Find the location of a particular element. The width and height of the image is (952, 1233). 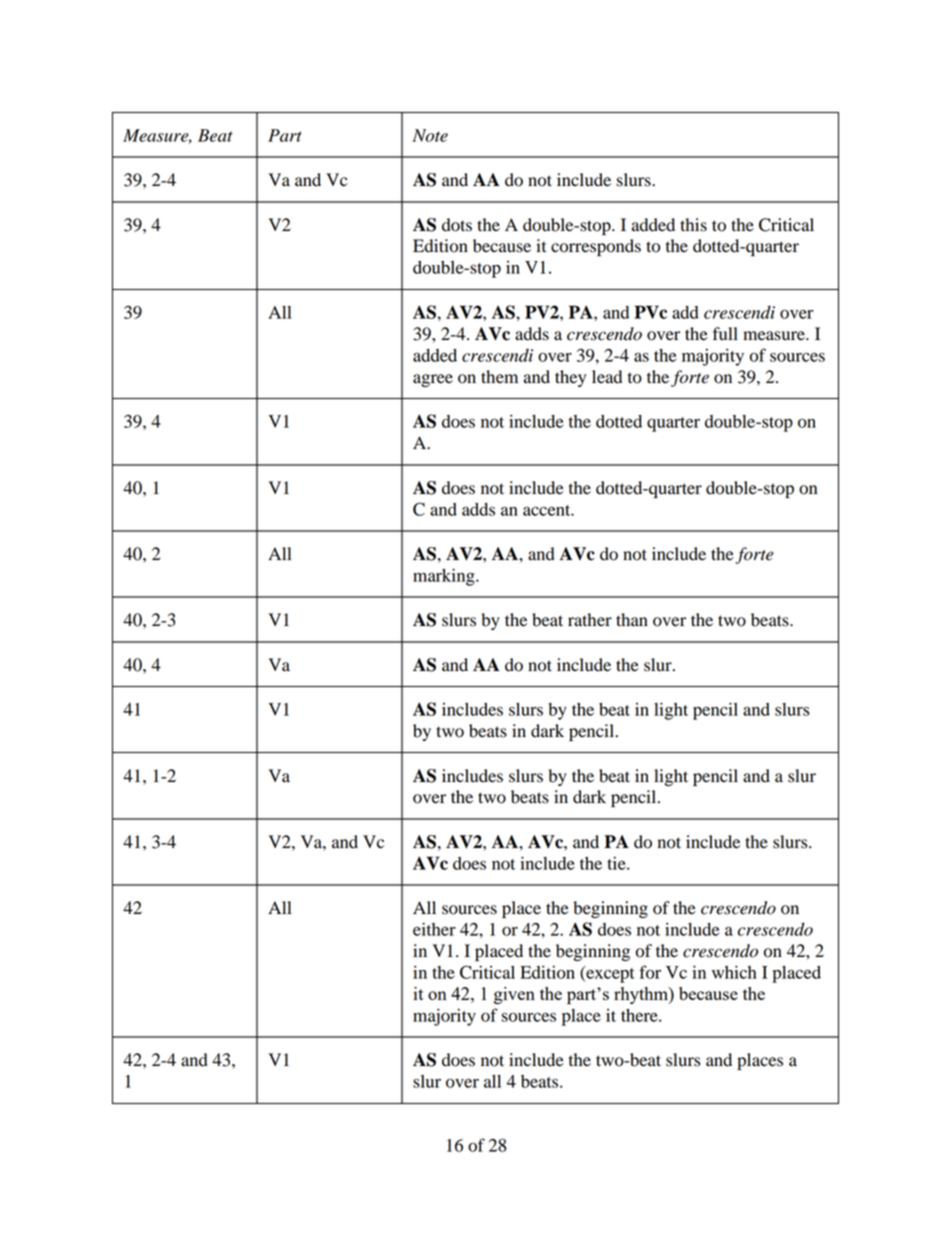

than is located at coordinates (632, 620).
